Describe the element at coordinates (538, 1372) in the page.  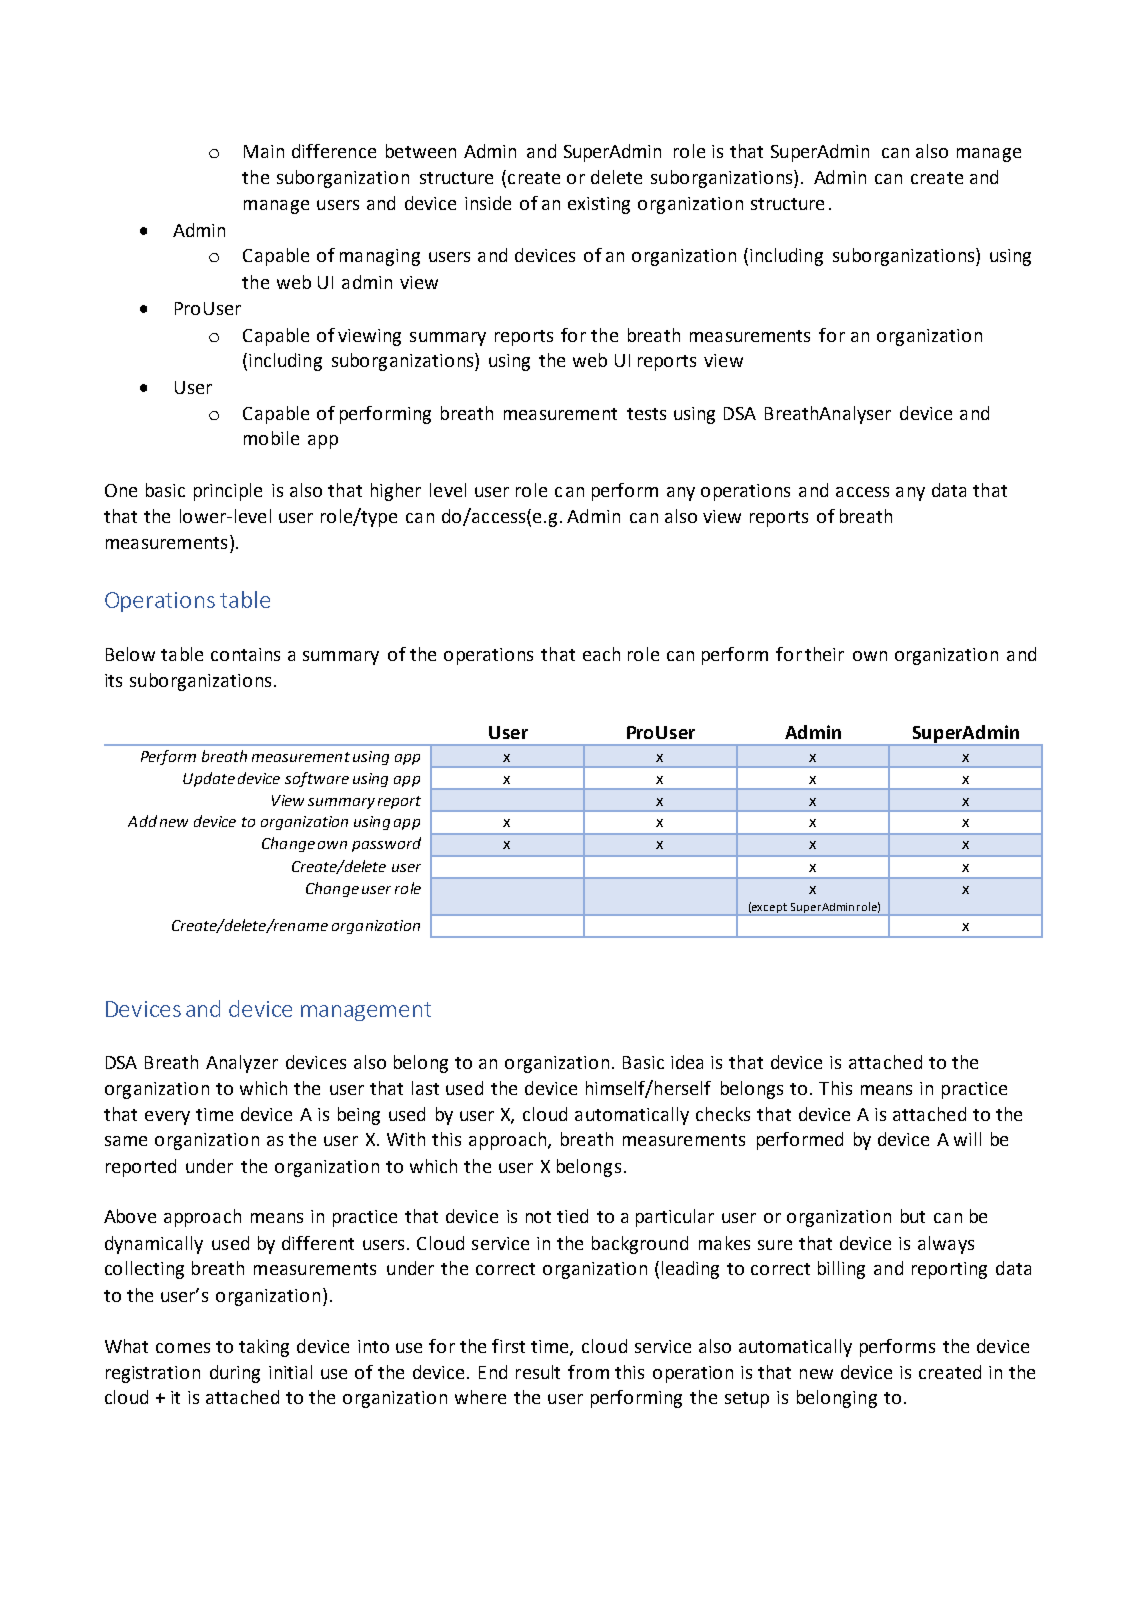
I see `result` at that location.
